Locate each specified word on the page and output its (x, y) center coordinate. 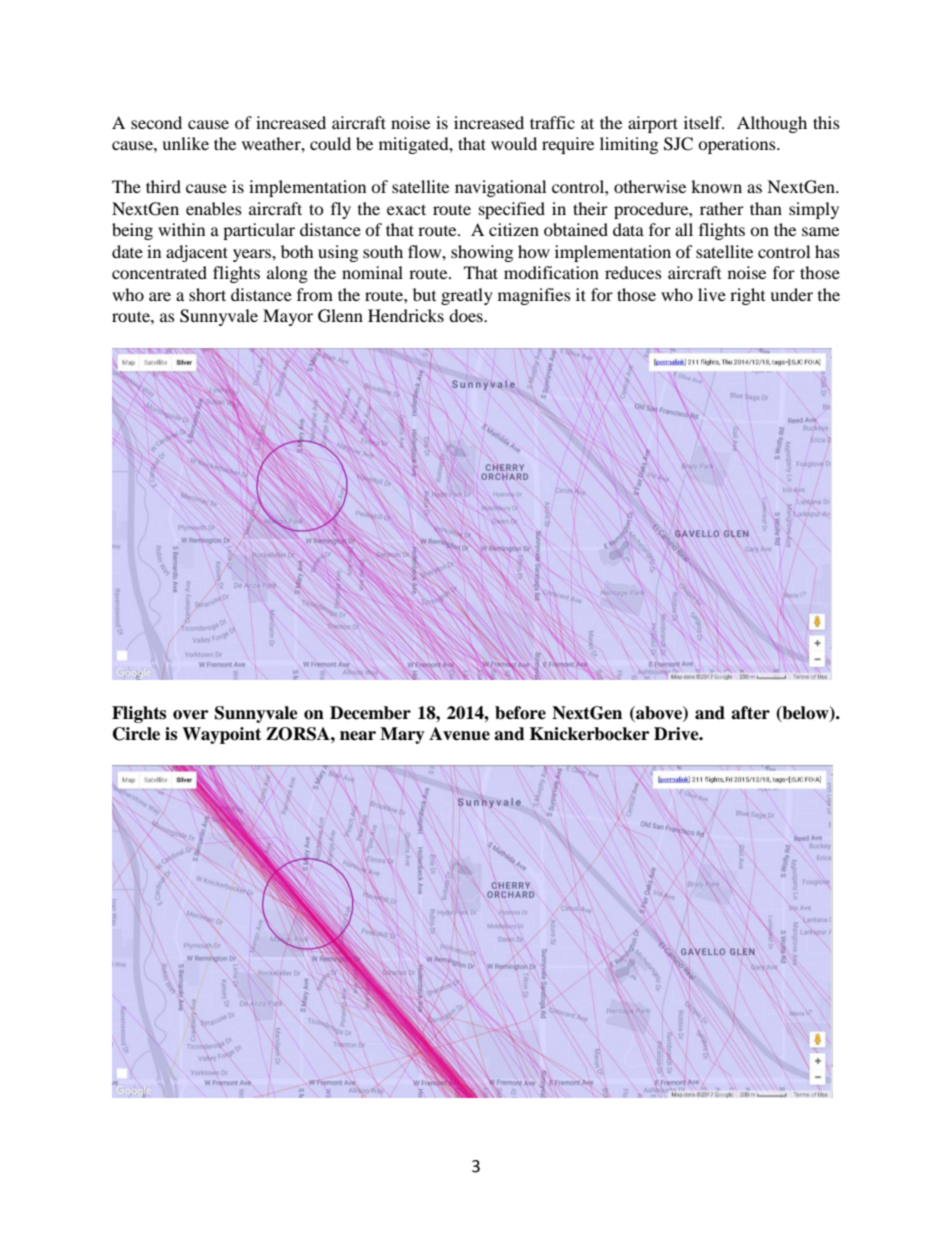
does (467, 315)
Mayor (288, 317)
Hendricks (406, 315)
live (712, 294)
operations (738, 145)
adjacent (197, 253)
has (827, 251)
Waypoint (221, 735)
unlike (185, 143)
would (514, 143)
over (190, 715)
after (750, 713)
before (520, 713)
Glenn (340, 316)
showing (482, 253)
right (747, 296)
